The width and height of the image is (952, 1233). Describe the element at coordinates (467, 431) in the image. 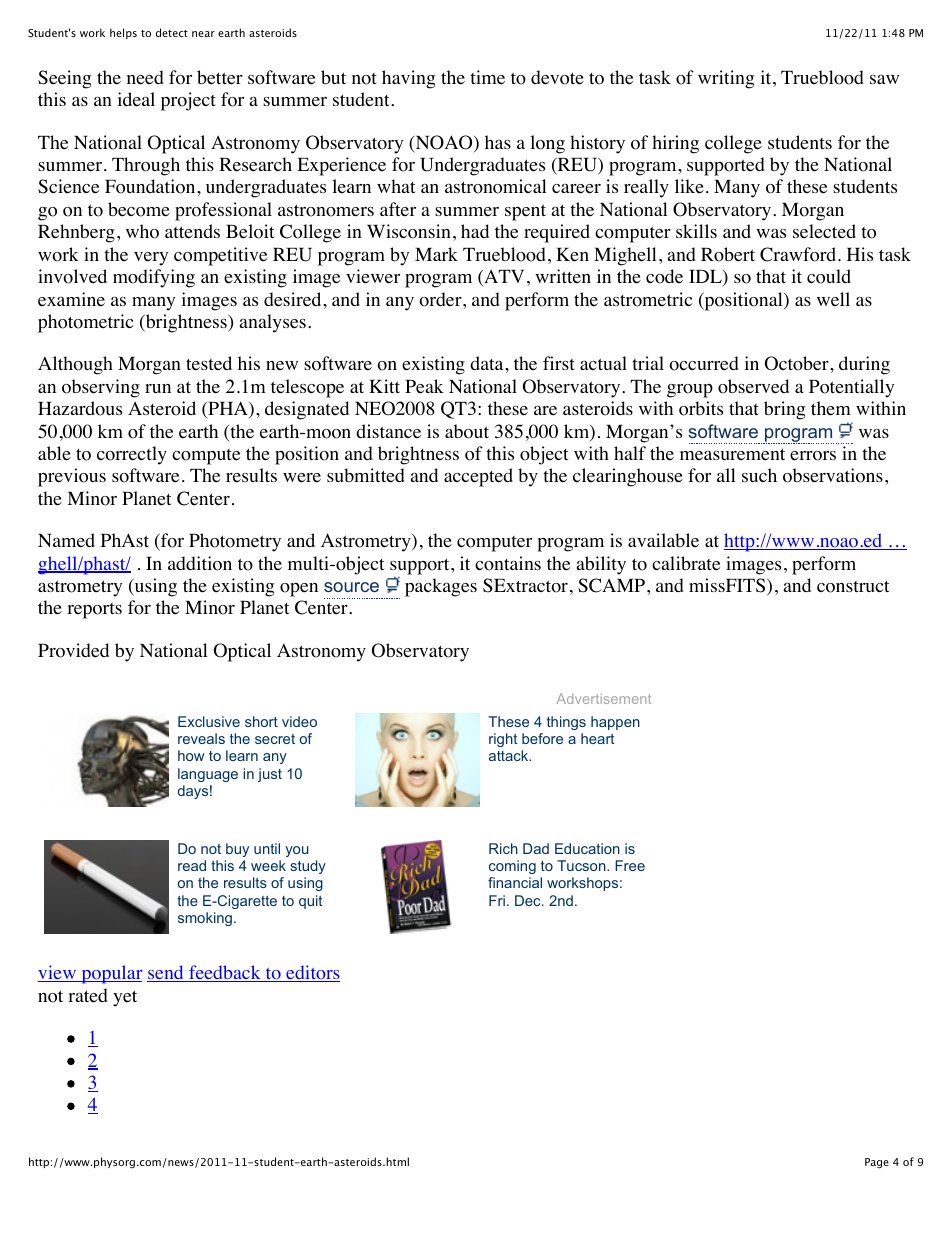

I see `about` at that location.
